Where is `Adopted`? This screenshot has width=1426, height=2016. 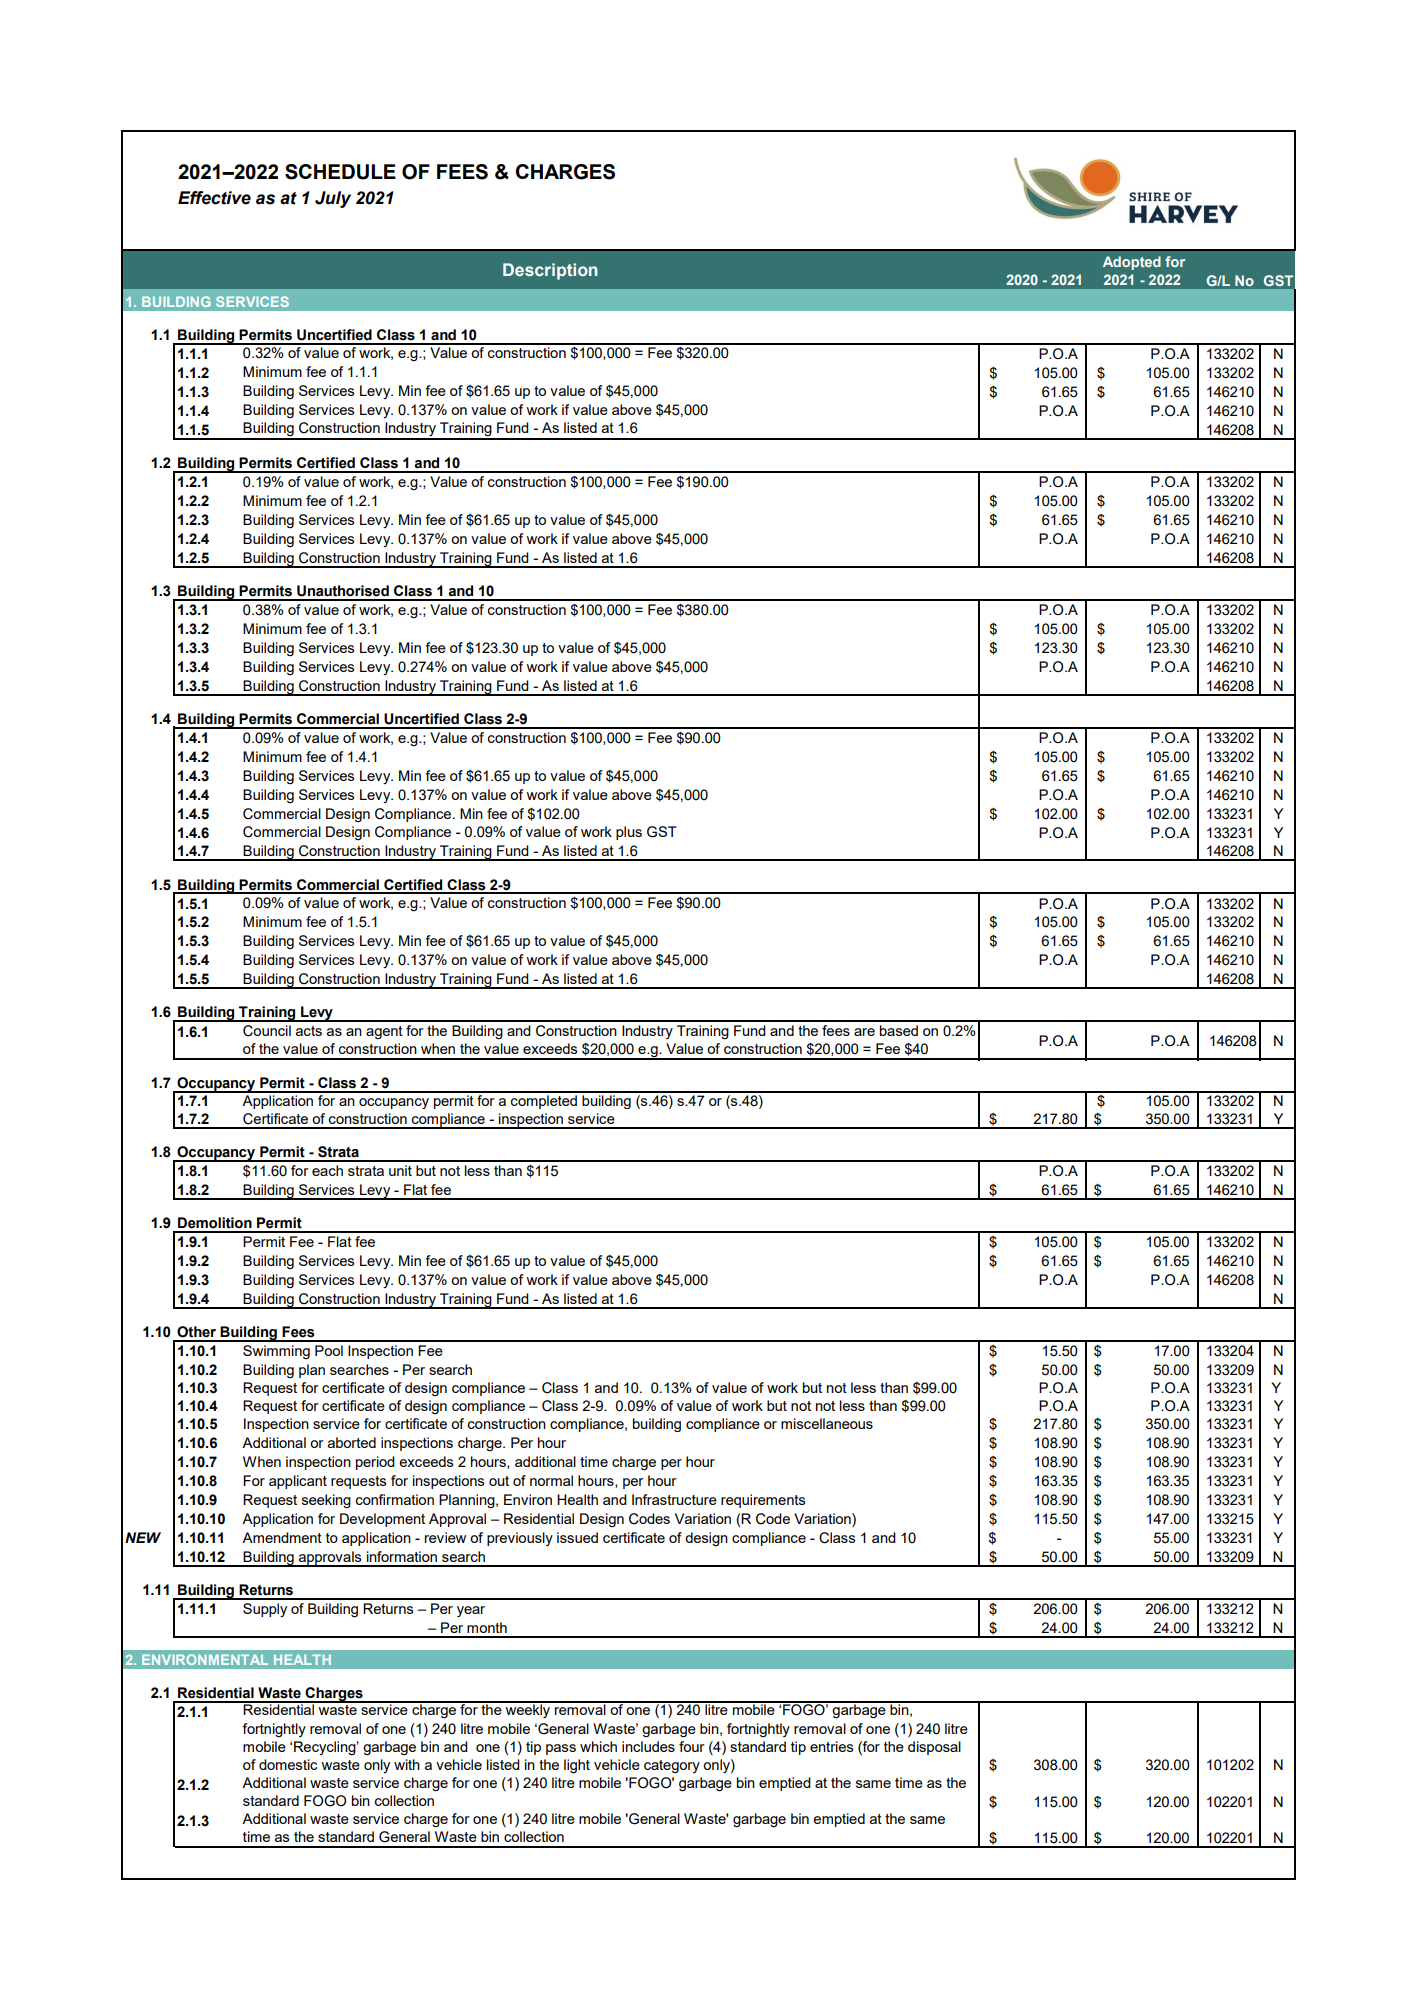 Adopted is located at coordinates (1132, 263).
